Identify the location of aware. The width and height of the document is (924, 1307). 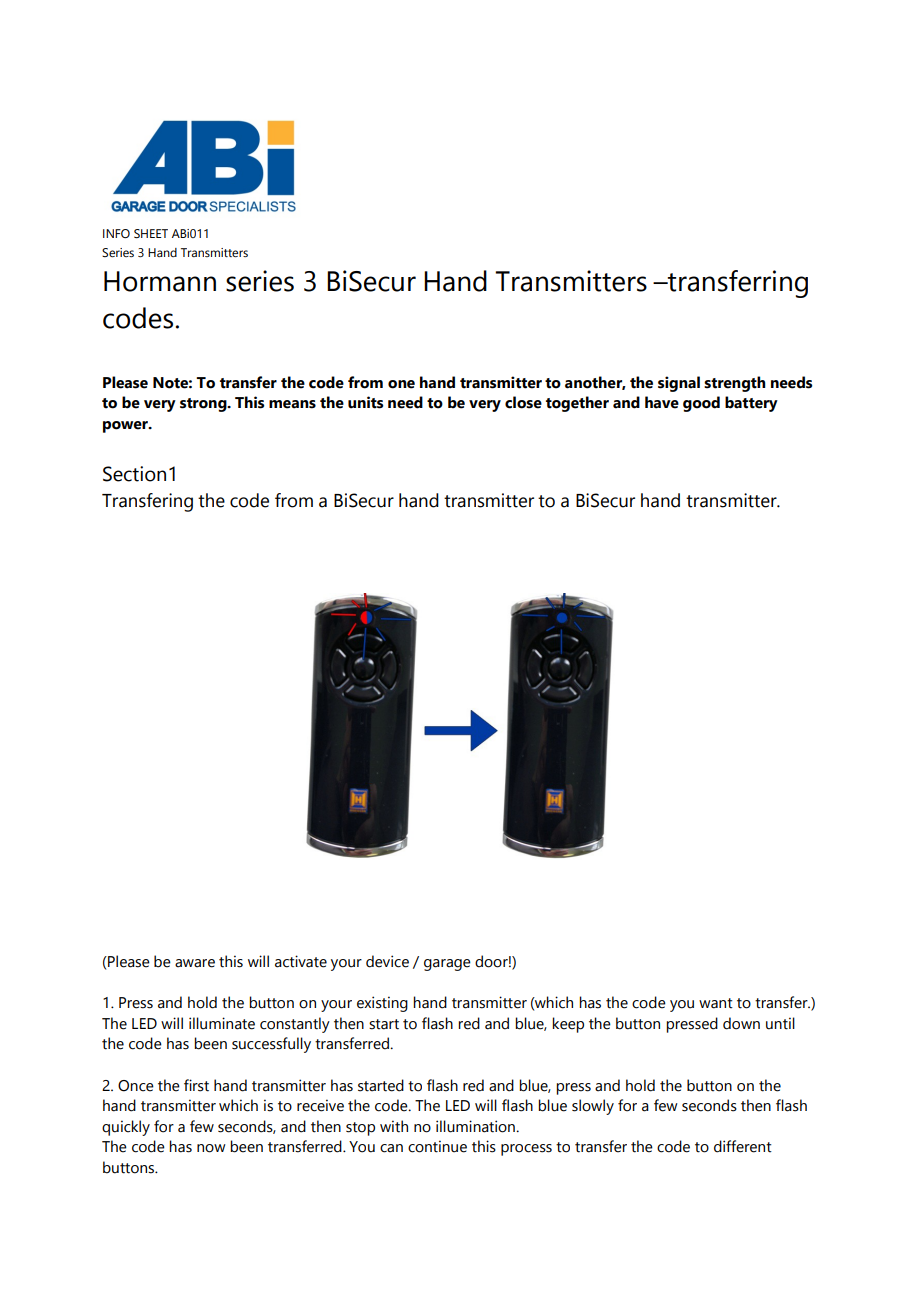
(195, 963).
